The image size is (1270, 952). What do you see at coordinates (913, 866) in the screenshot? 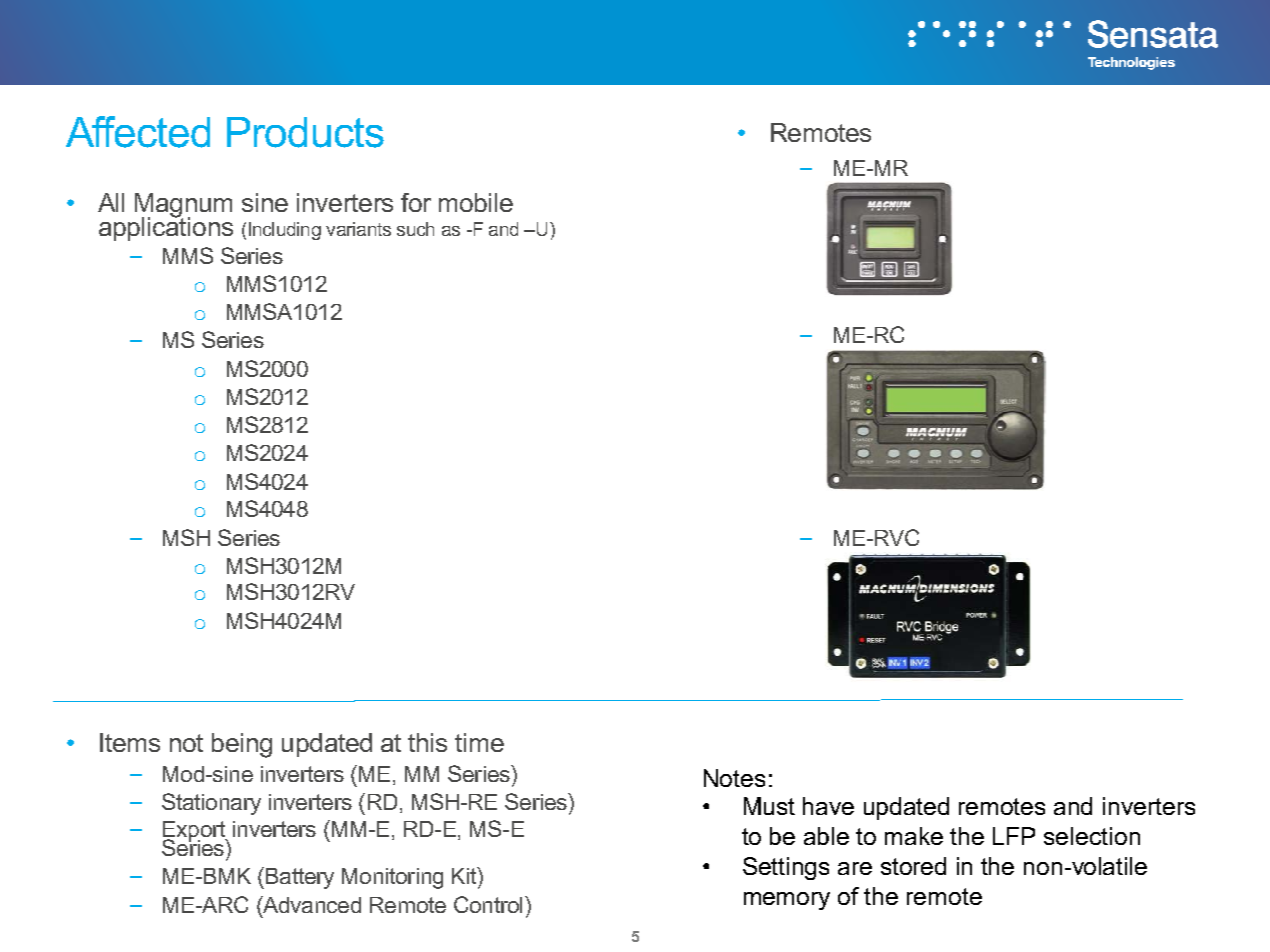
I see `stored` at bounding box center [913, 866].
